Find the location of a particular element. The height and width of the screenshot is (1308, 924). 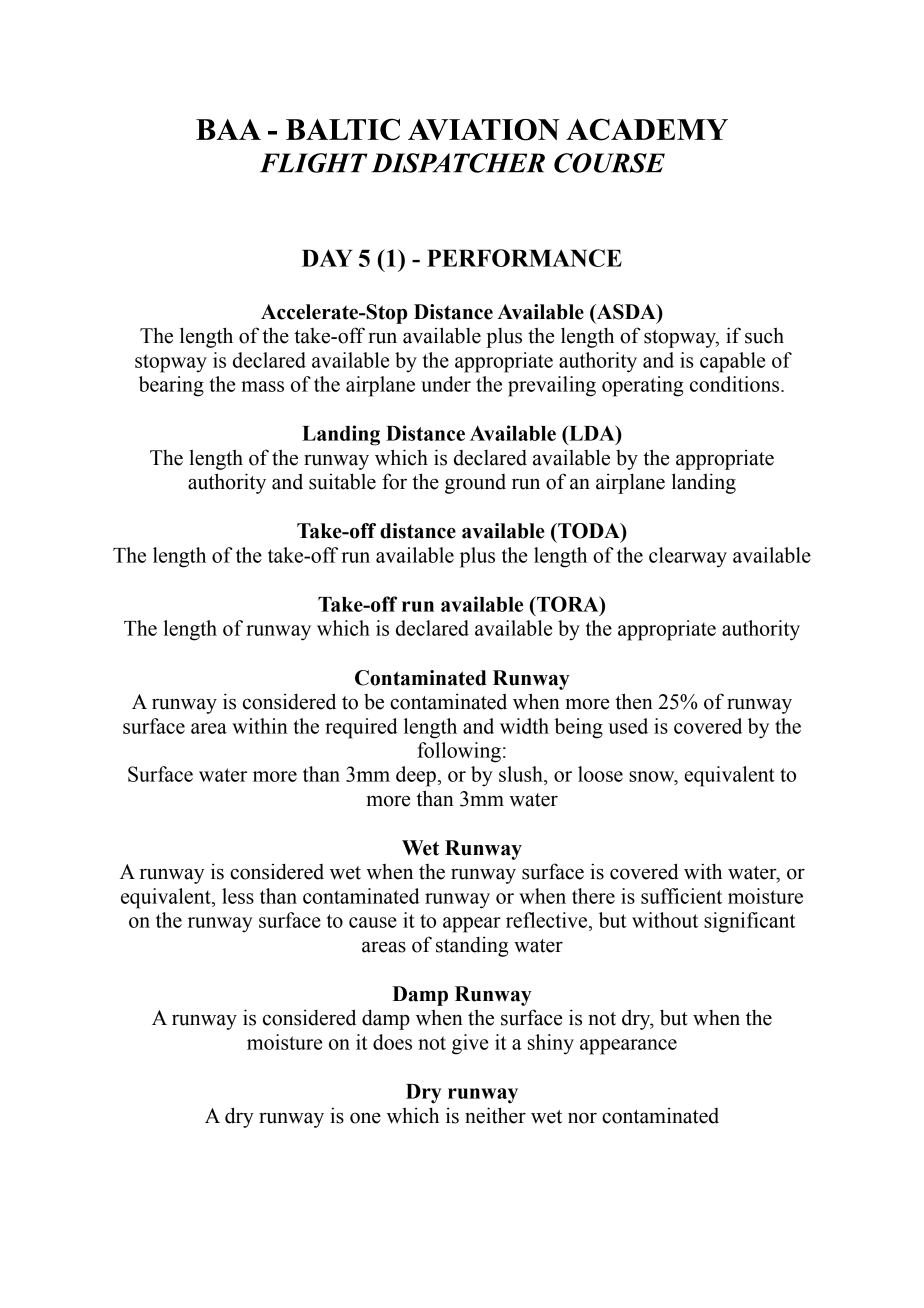

required is located at coordinates (361, 728).
